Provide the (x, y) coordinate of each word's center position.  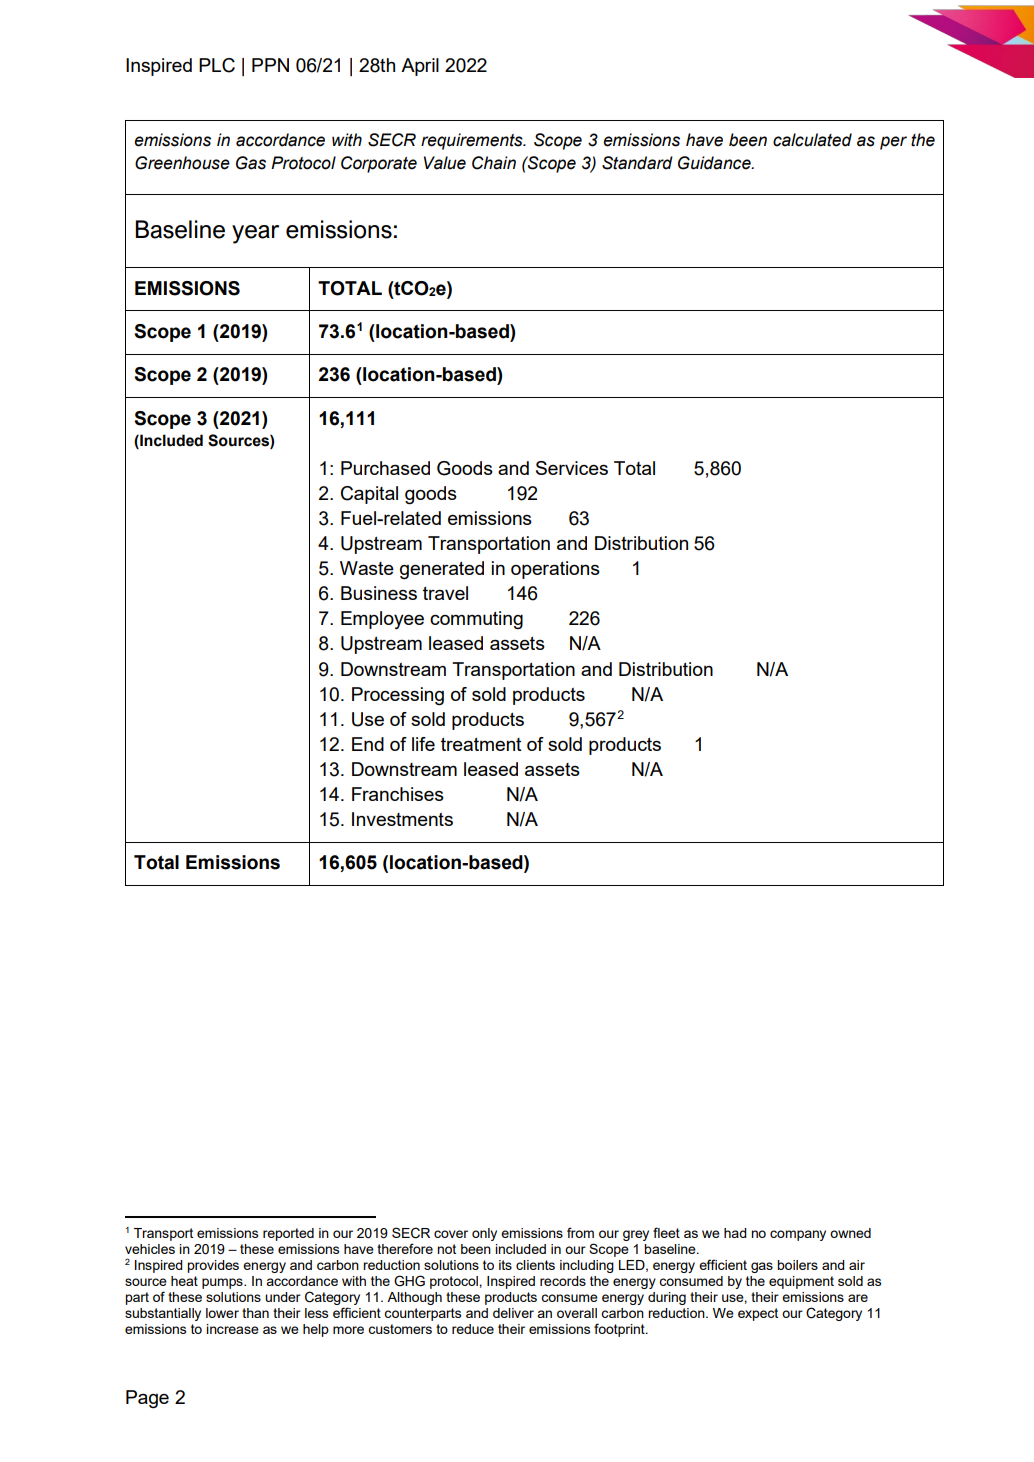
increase (232, 1329)
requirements (473, 141)
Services (572, 468)
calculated (812, 140)
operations (555, 570)
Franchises (398, 794)
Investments (402, 819)
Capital (369, 495)
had (735, 1233)
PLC (217, 65)
